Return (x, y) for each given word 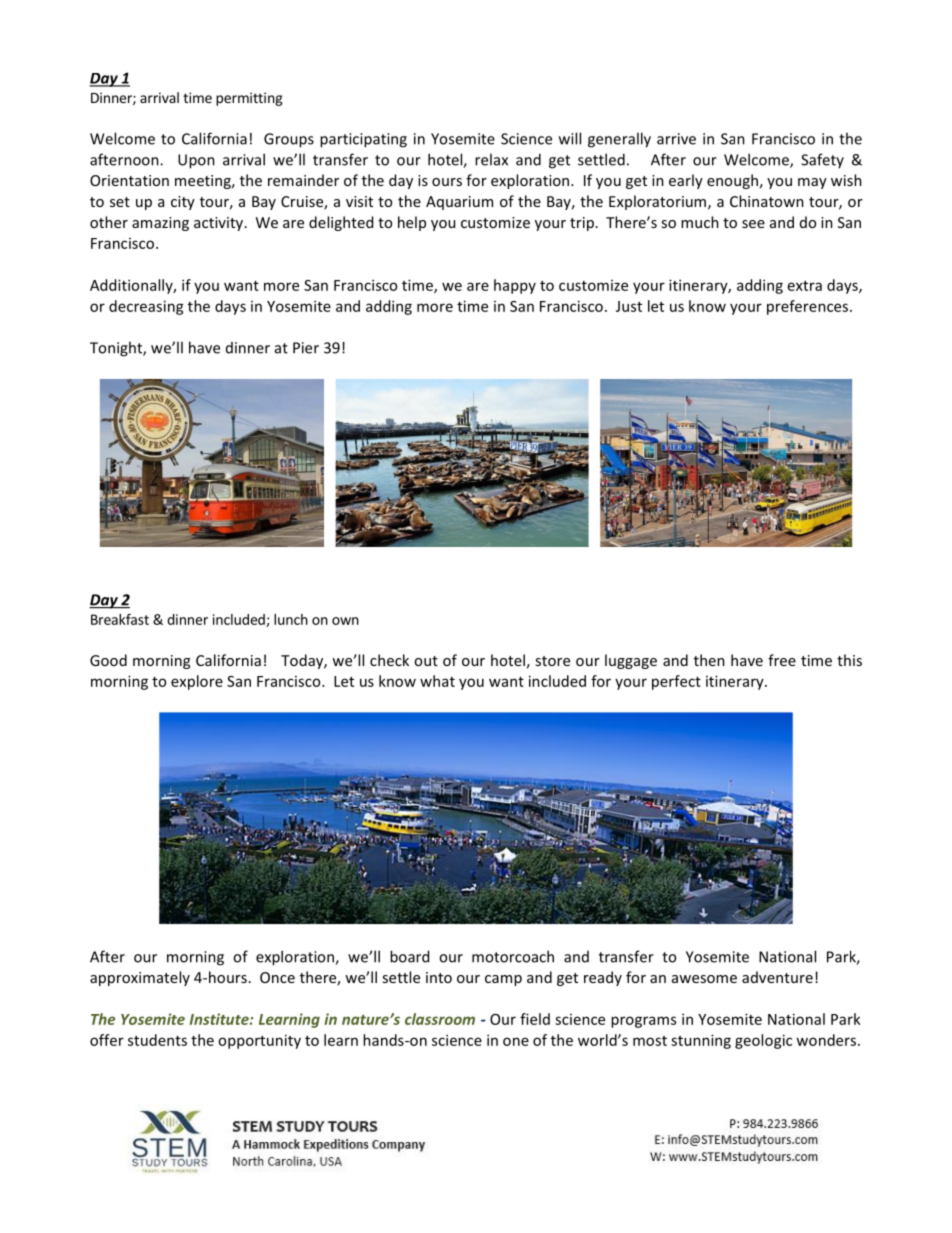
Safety (822, 160)
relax (491, 159)
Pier (306, 348)
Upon (196, 161)
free (782, 660)
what (437, 681)
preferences (809, 307)
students (157, 1040)
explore (197, 682)
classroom (440, 1019)
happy (515, 286)
